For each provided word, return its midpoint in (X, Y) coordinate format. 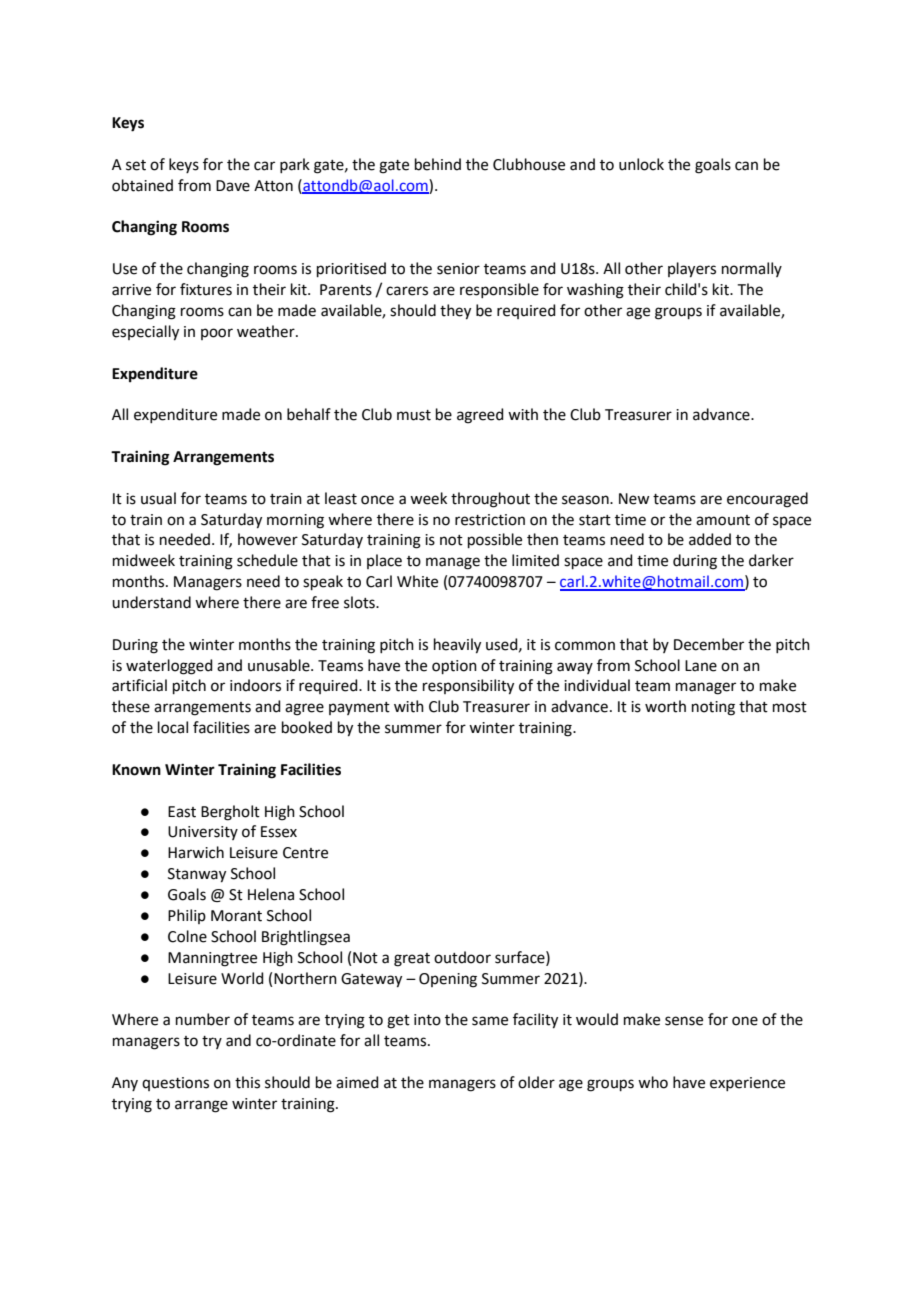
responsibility (468, 687)
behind (438, 164)
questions (175, 1084)
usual (158, 498)
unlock (641, 164)
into (427, 1020)
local (173, 727)
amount (723, 520)
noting (713, 708)
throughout (490, 500)
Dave (233, 186)
